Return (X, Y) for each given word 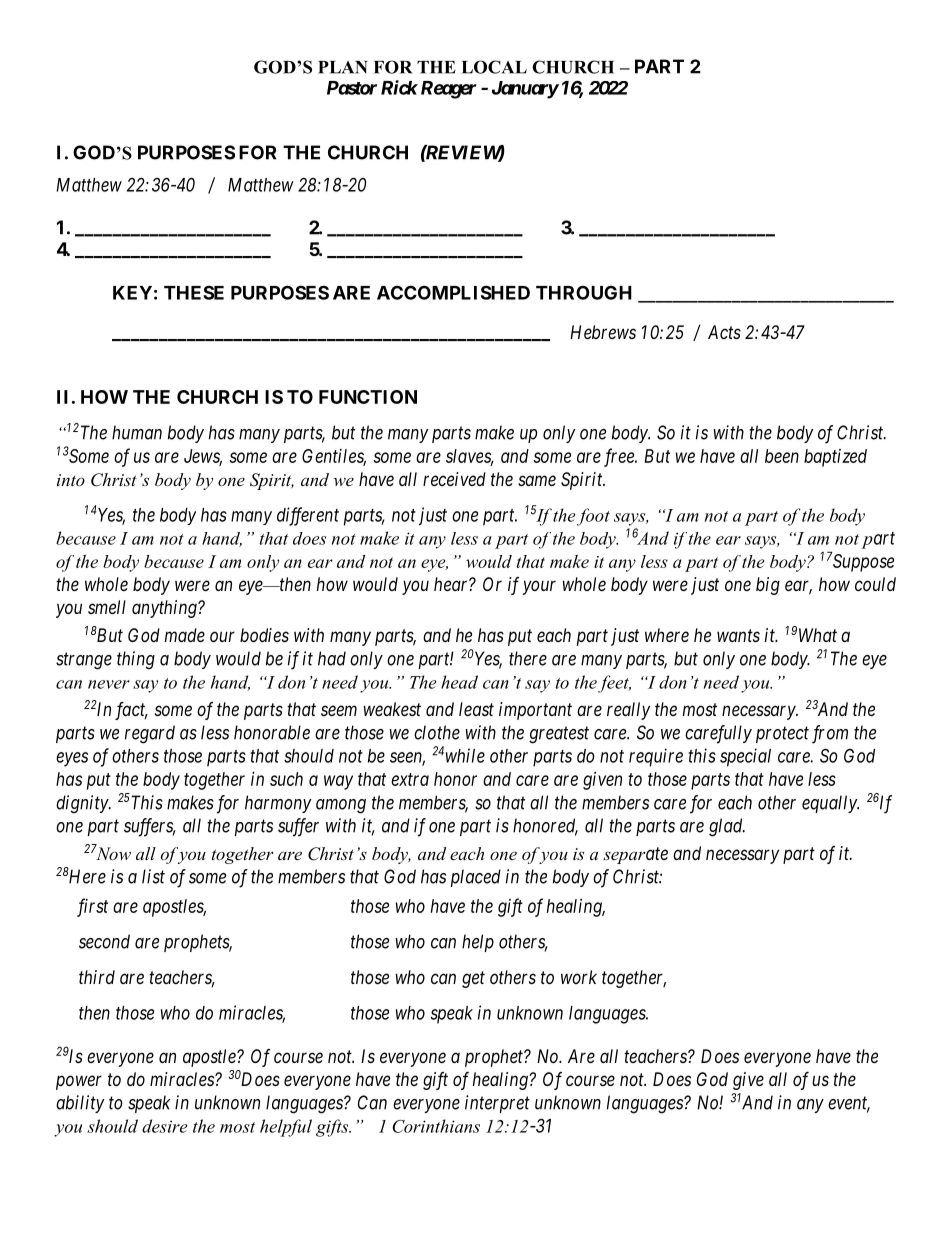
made (184, 635)
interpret (497, 1104)
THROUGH (584, 292)
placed (475, 878)
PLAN (343, 67)
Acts (724, 332)
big (768, 586)
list (153, 876)
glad (727, 827)
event (849, 1104)
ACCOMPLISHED (453, 292)
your (539, 587)
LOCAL (494, 67)
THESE (194, 292)
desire (165, 1126)
